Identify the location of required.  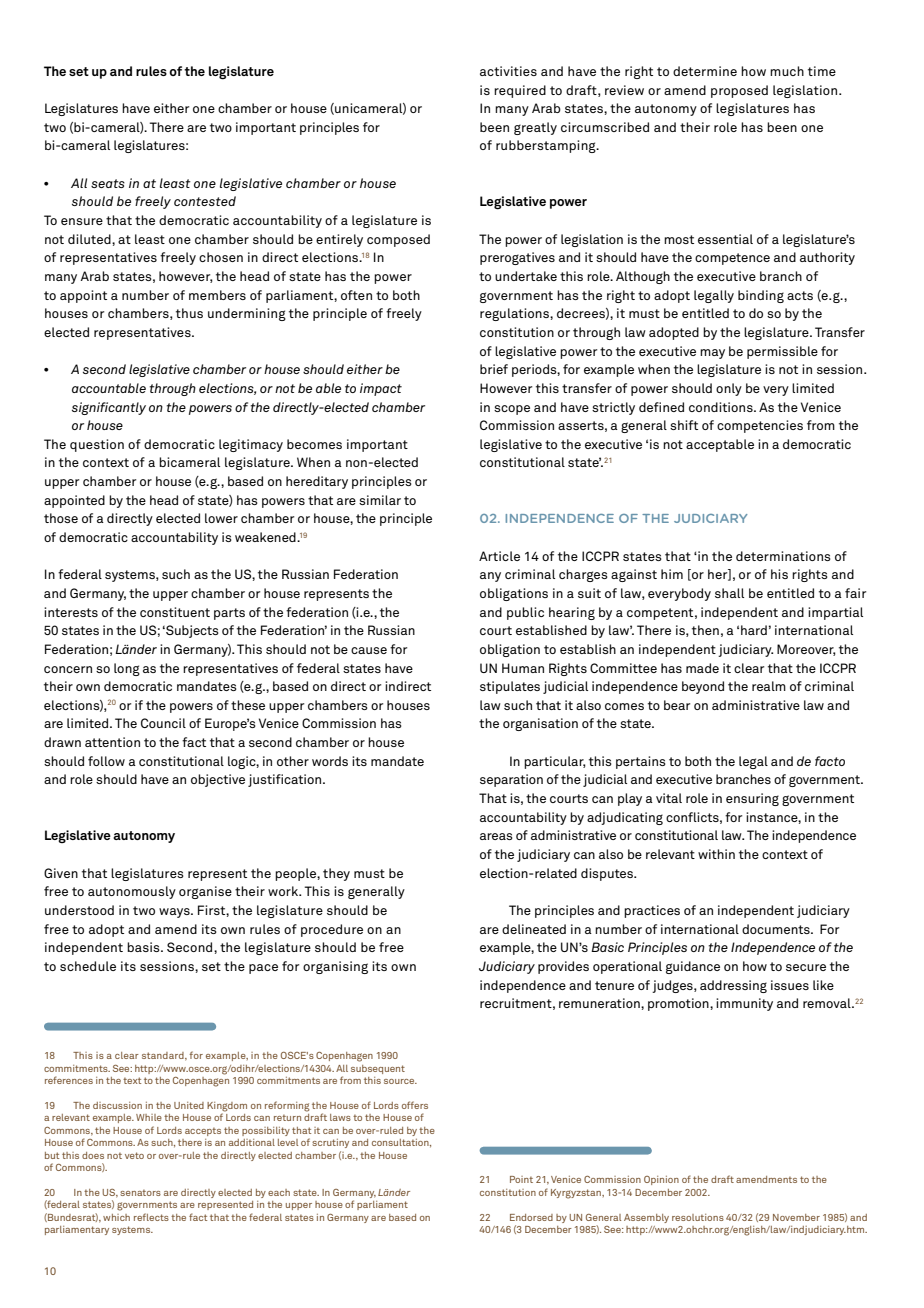
(520, 91).
